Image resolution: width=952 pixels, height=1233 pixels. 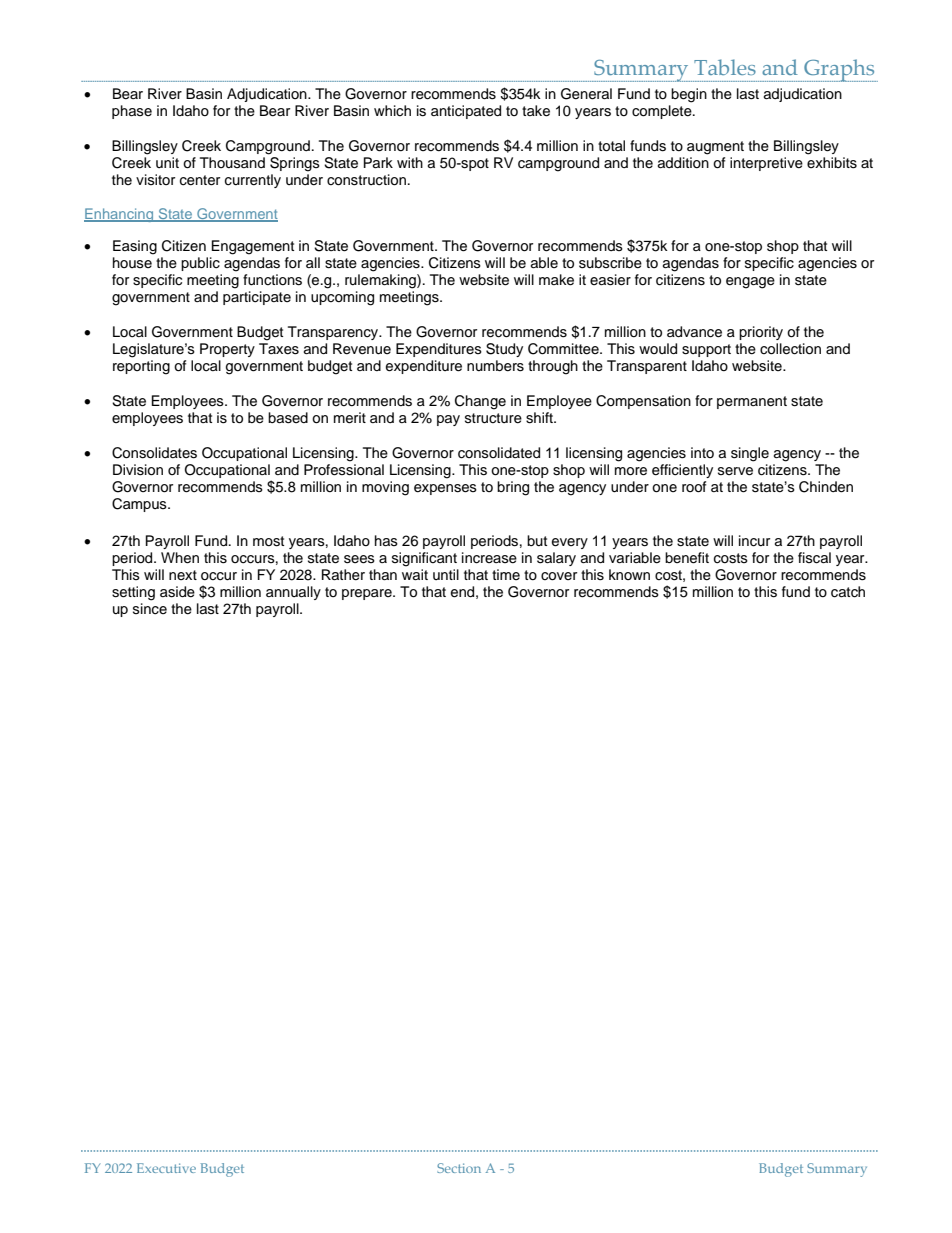 I want to click on begin, so click(x=689, y=95).
